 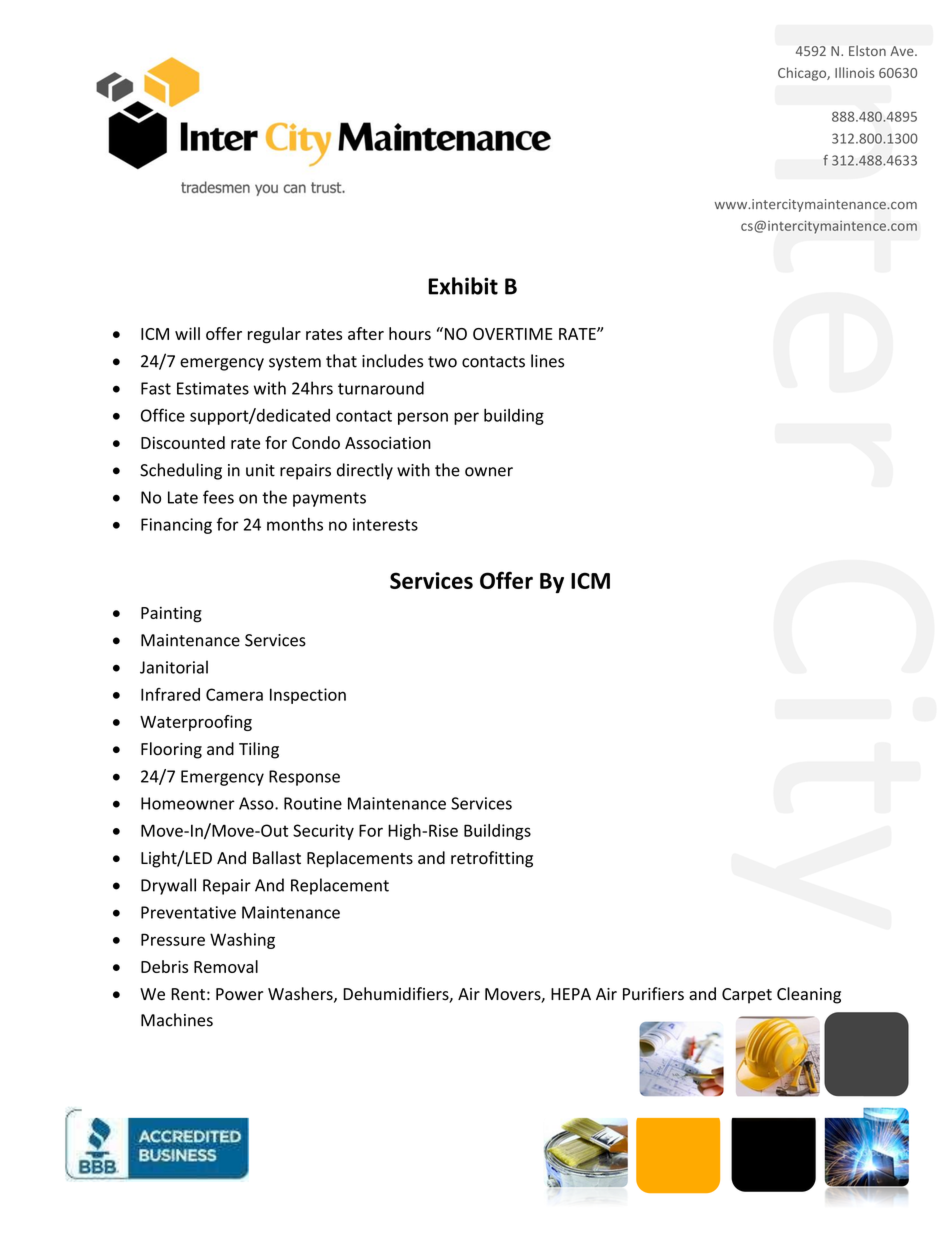 What do you see at coordinates (571, 994) in the screenshot?
I see `HEPA` at bounding box center [571, 994].
